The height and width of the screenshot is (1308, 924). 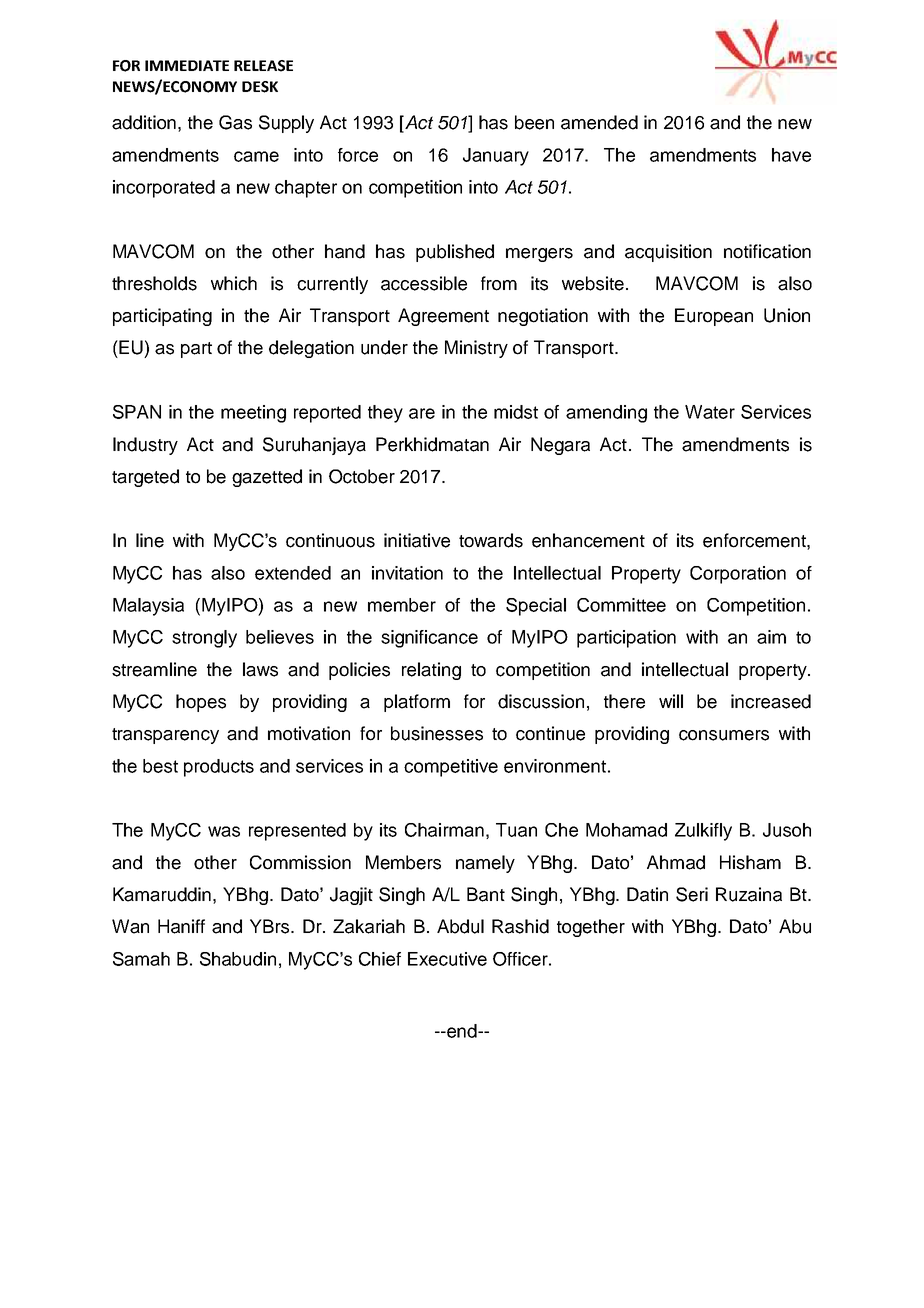 I want to click on consumers, so click(x=724, y=735).
